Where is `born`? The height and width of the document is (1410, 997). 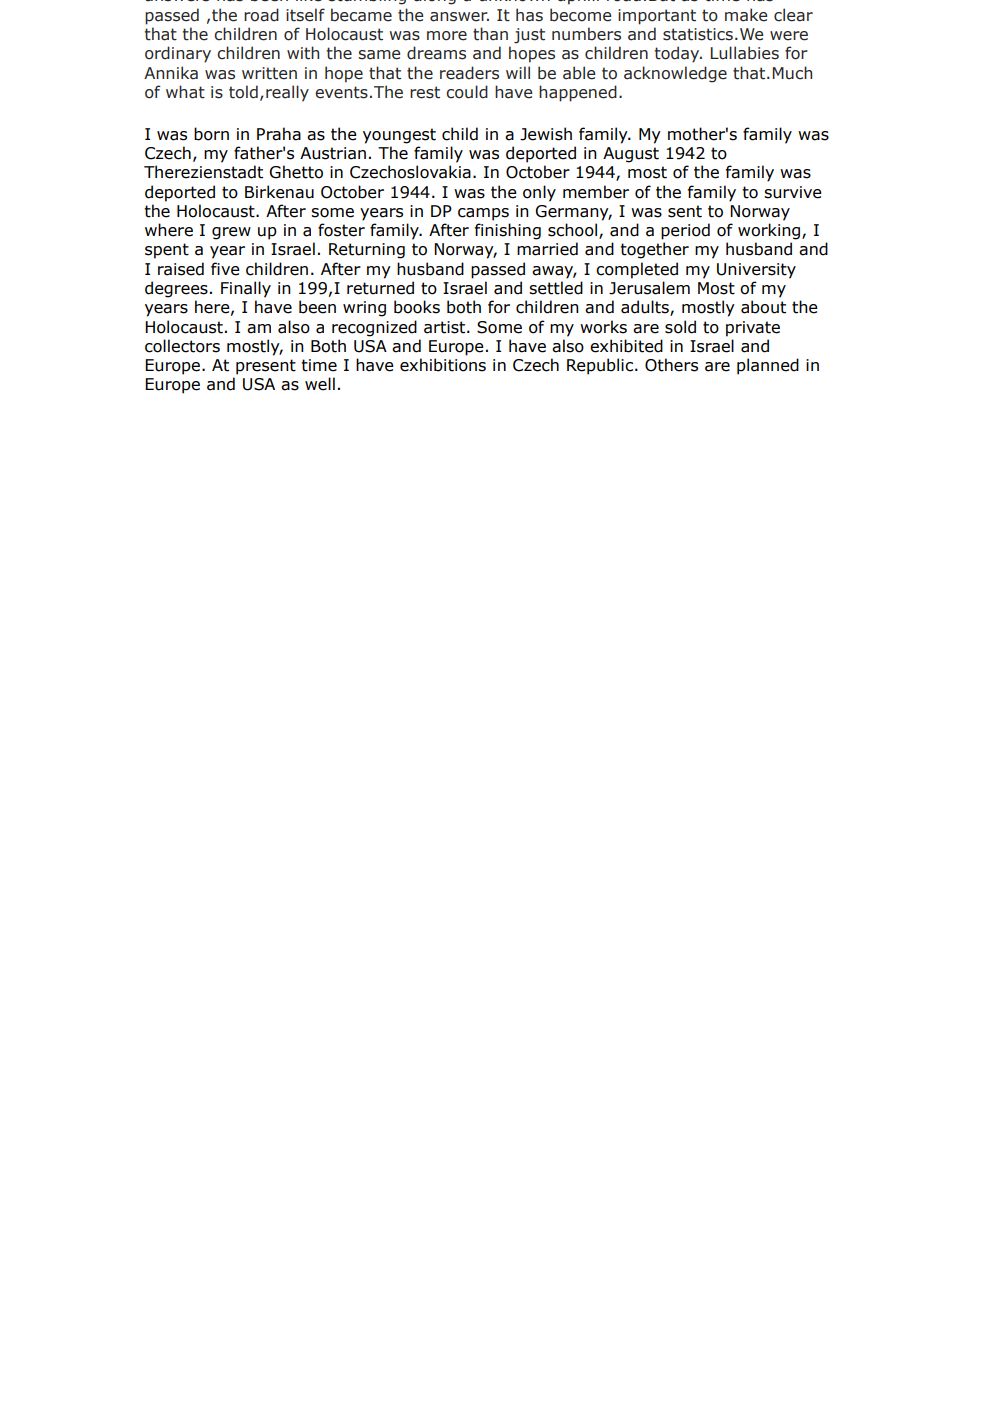 born is located at coordinates (211, 134).
